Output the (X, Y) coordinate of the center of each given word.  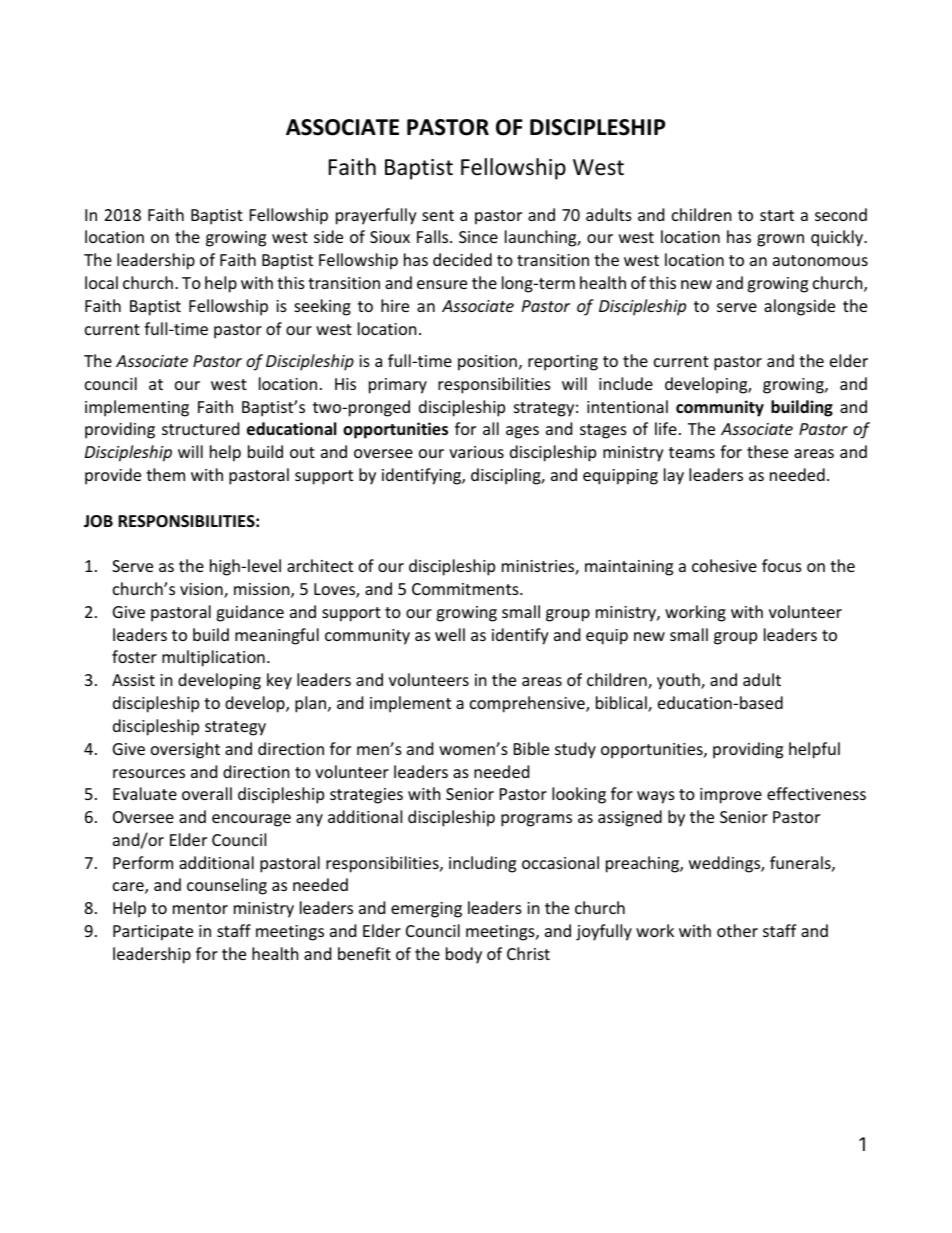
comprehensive (528, 704)
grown (780, 240)
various (476, 452)
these (767, 451)
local (101, 282)
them (165, 474)
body (464, 955)
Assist (133, 680)
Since (478, 237)
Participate (153, 933)
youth (679, 681)
